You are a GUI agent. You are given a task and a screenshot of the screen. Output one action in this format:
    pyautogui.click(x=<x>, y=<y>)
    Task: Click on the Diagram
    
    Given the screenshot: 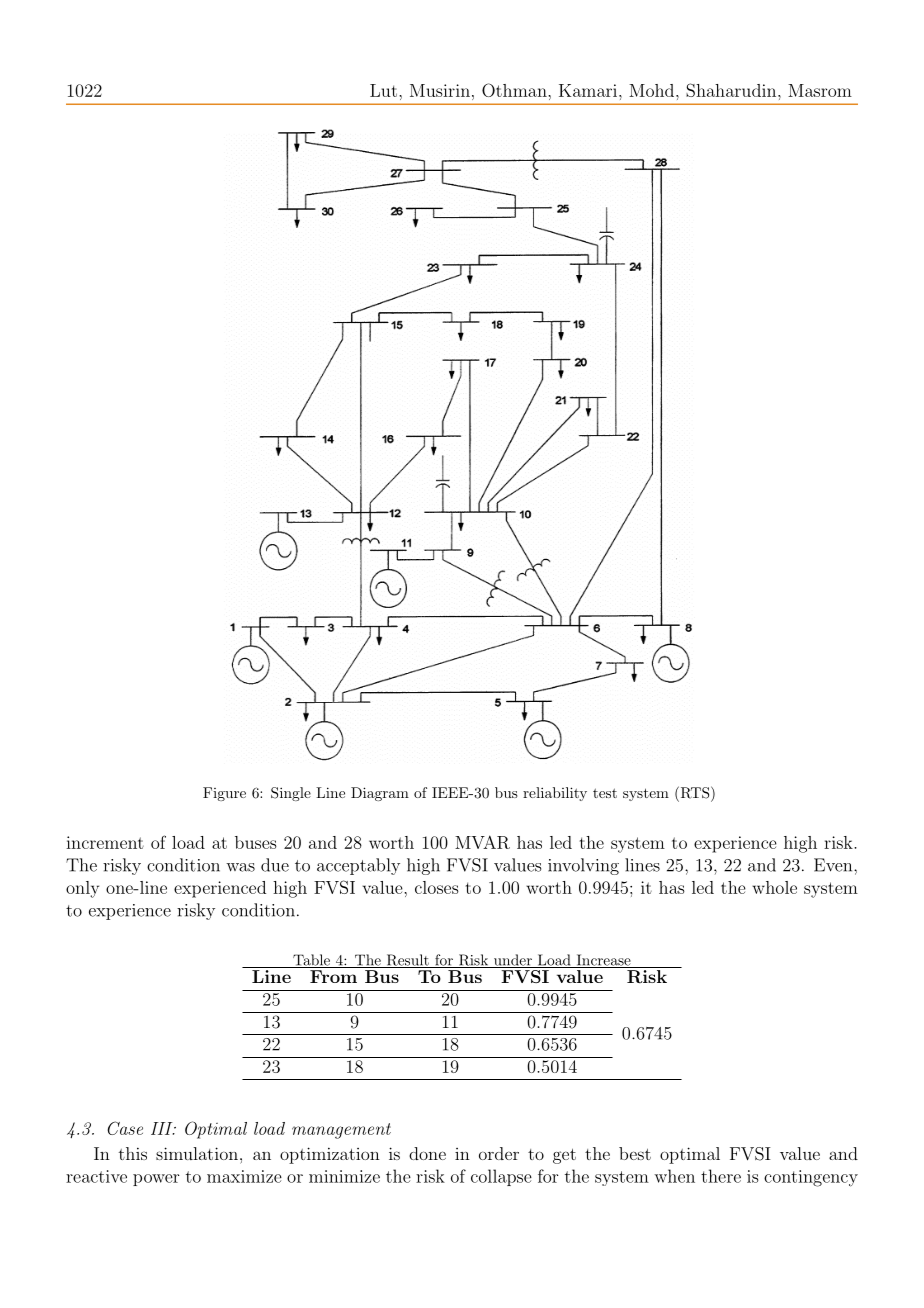 What is the action you would take?
    pyautogui.click(x=380, y=794)
